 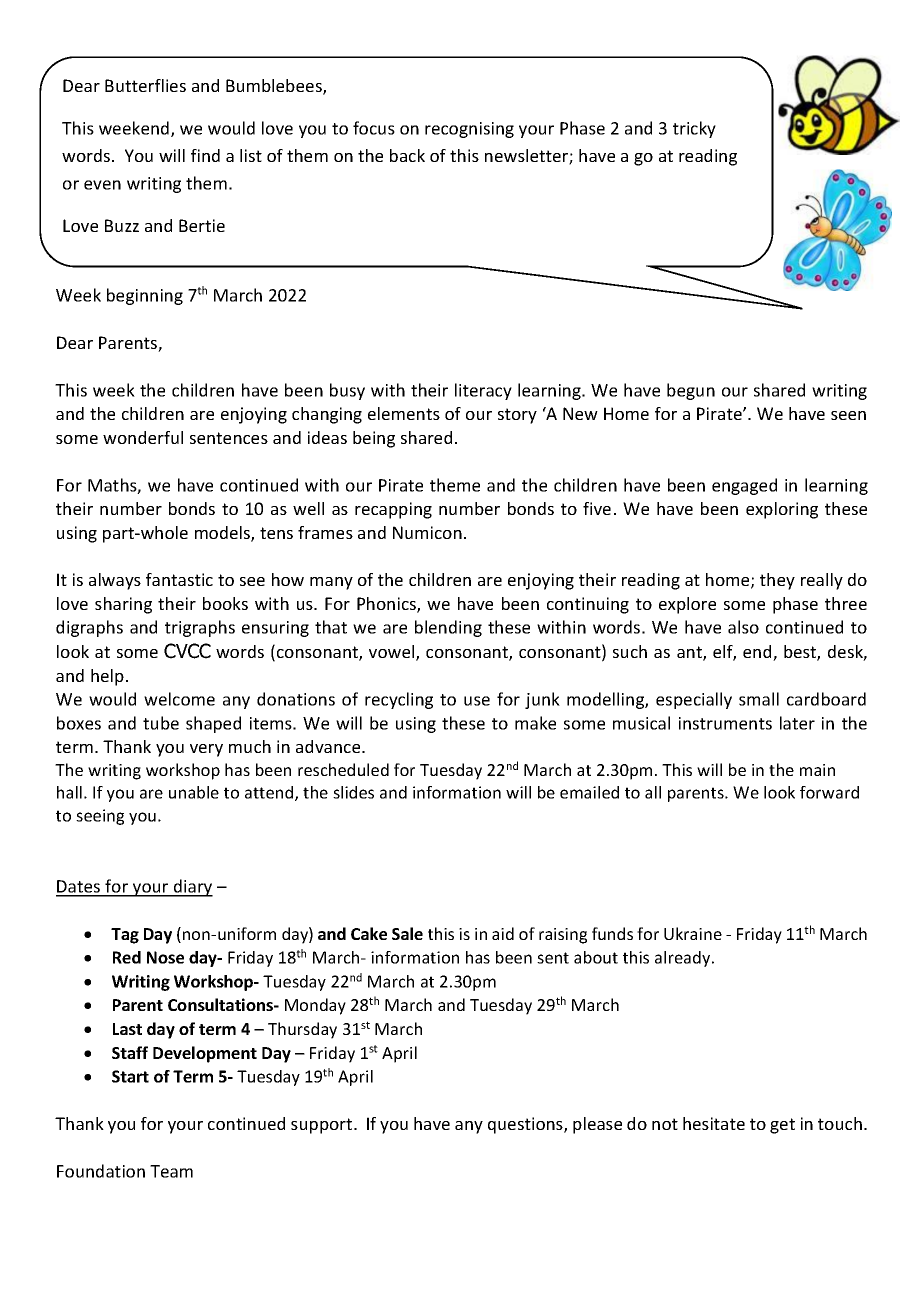 What do you see at coordinates (694, 129) in the screenshot?
I see `tricky` at bounding box center [694, 129].
